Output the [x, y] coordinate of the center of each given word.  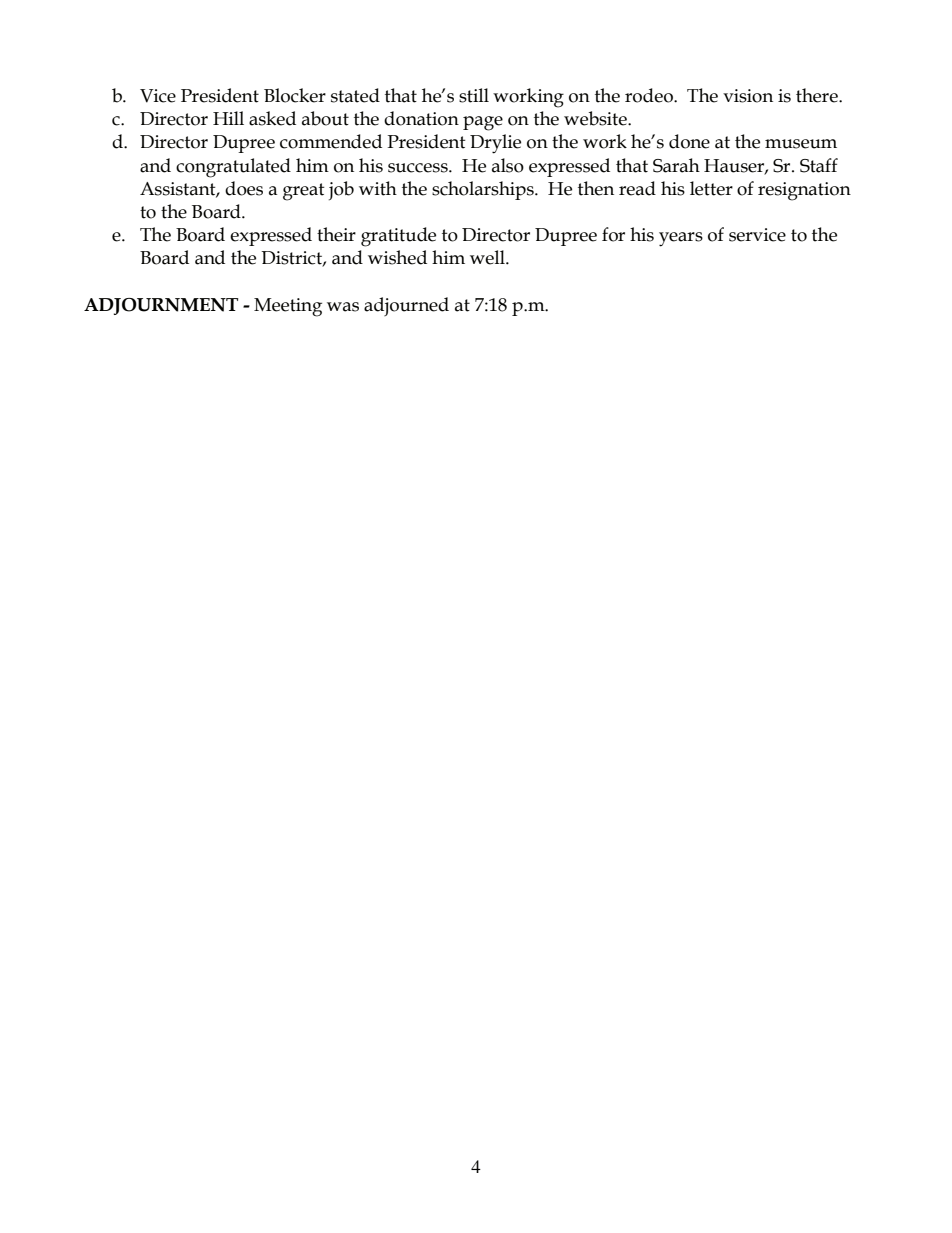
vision [748, 96]
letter [711, 188]
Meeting [288, 307]
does [244, 188]
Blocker [295, 95]
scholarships [484, 190]
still [474, 95]
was [343, 307]
